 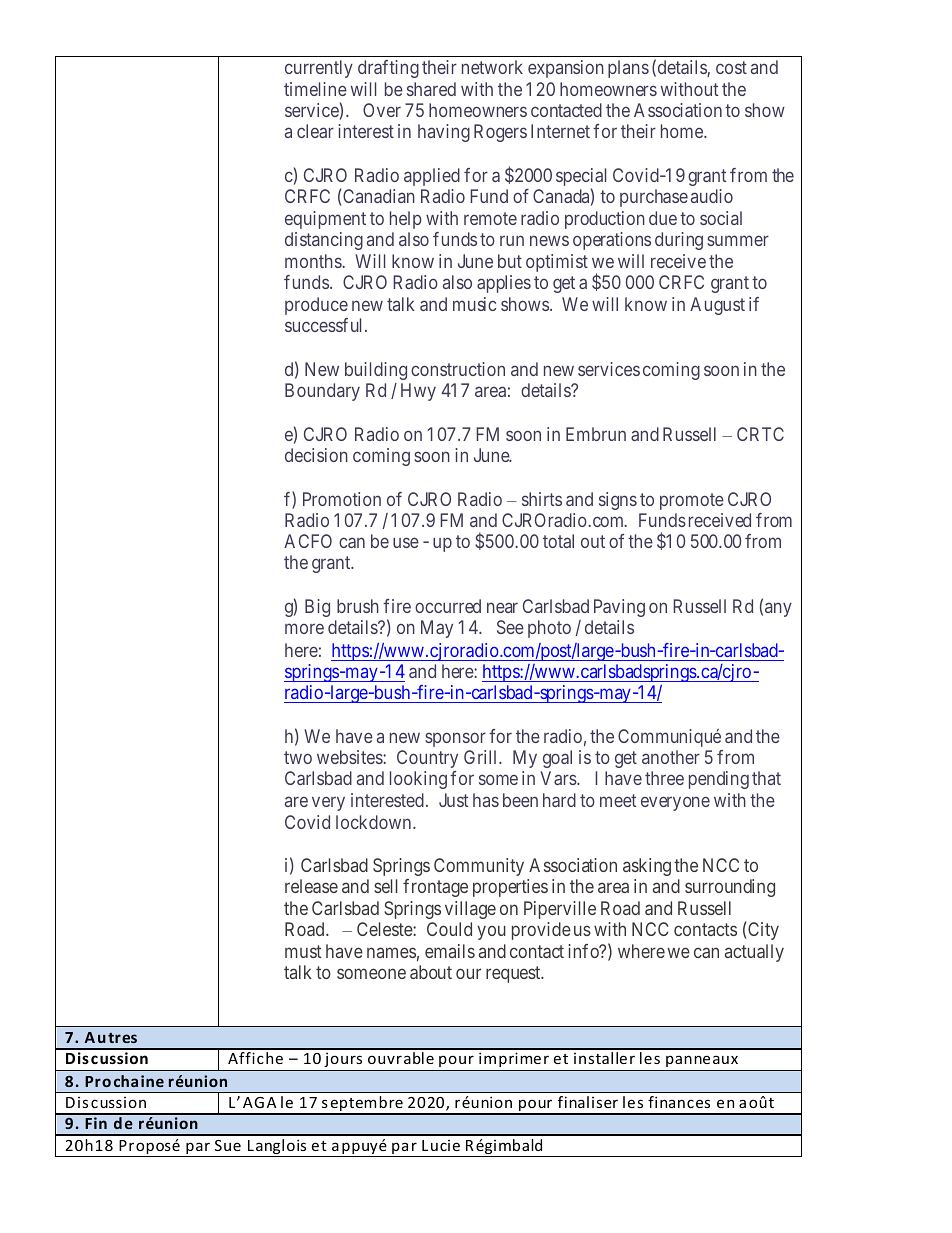 What do you see at coordinates (317, 608) in the image?
I see `Big` at bounding box center [317, 608].
